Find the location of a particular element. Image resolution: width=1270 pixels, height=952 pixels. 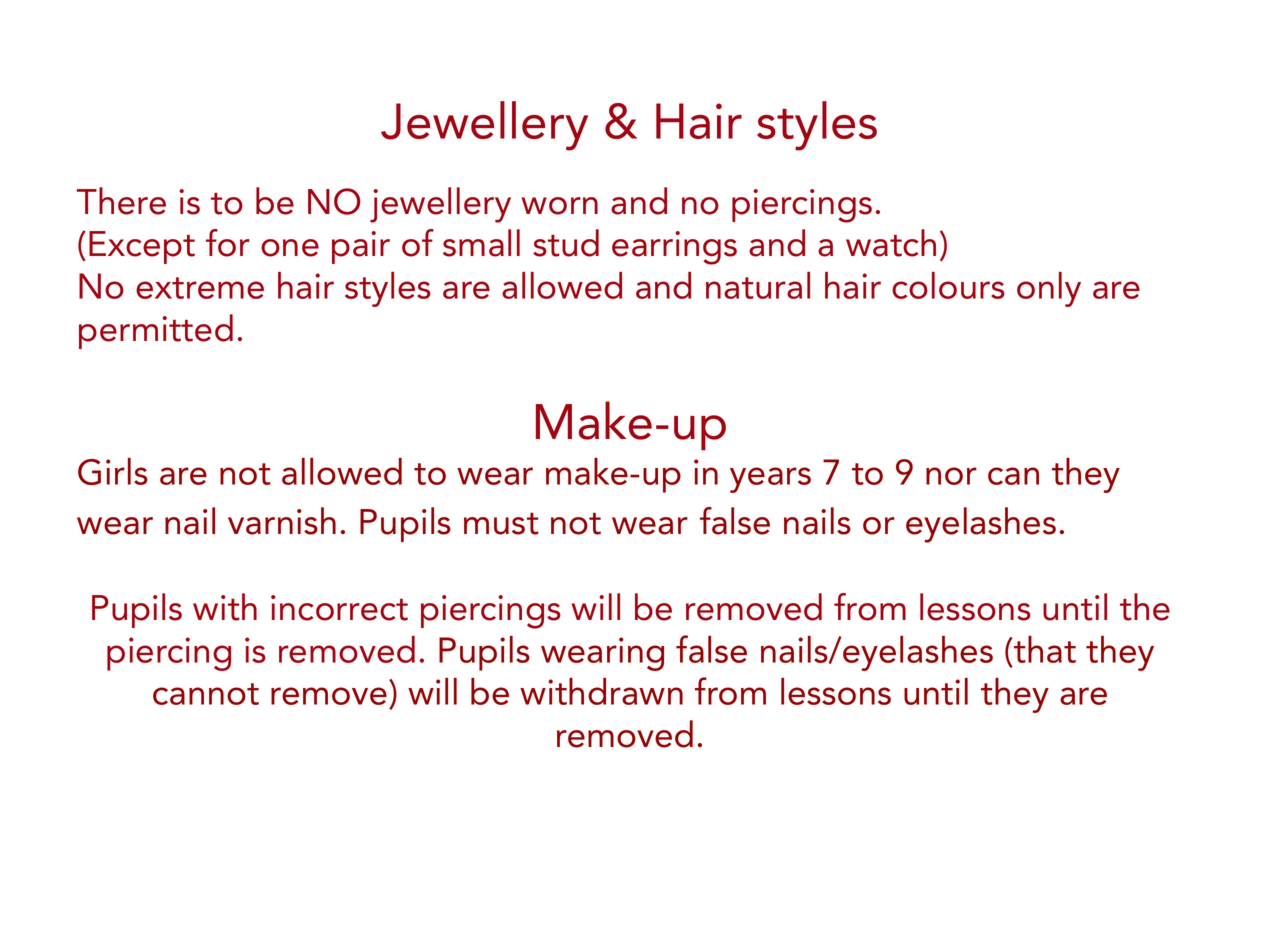

that is located at coordinates (1044, 649).
